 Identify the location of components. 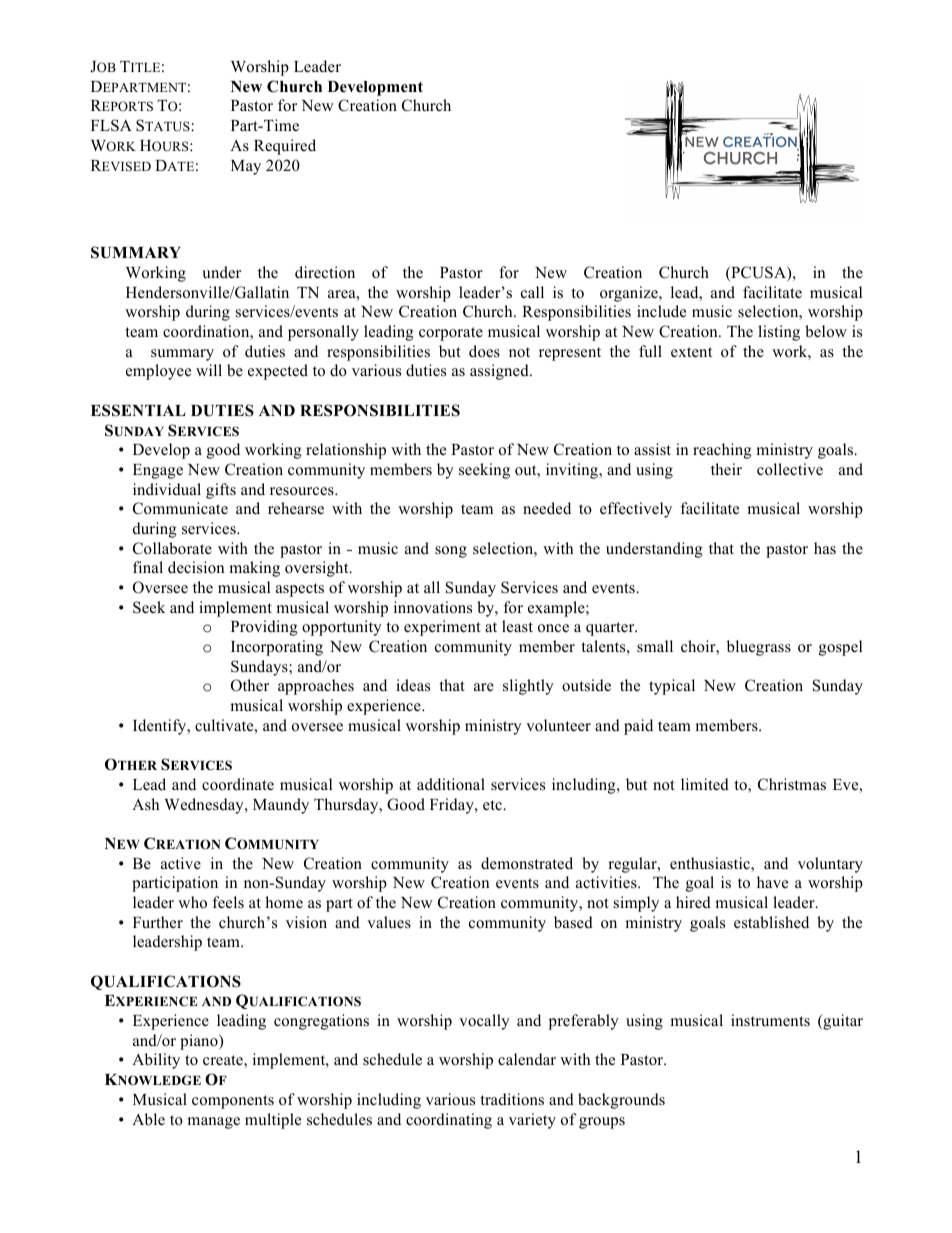
(233, 1102).
